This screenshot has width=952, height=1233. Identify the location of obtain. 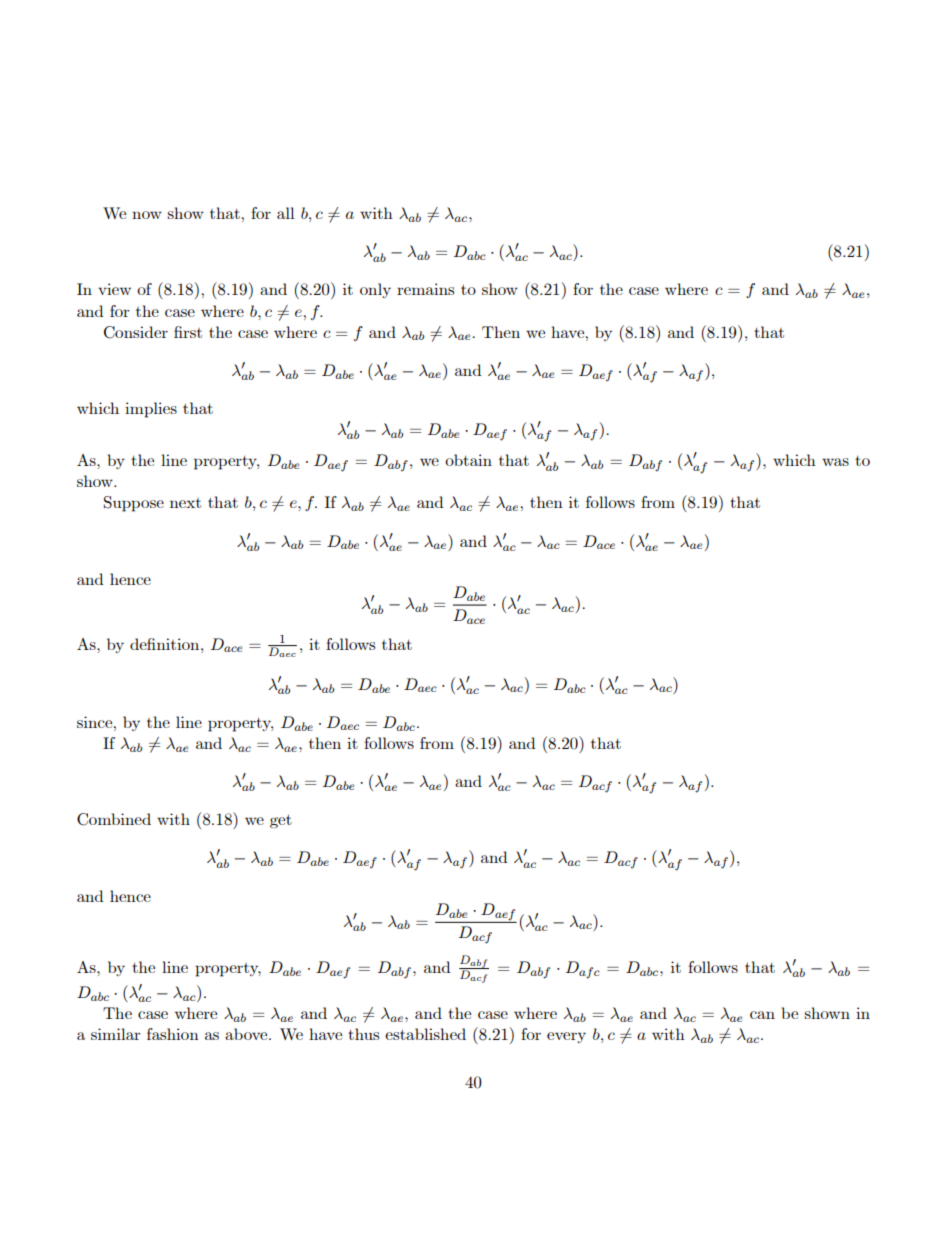
(468, 460).
